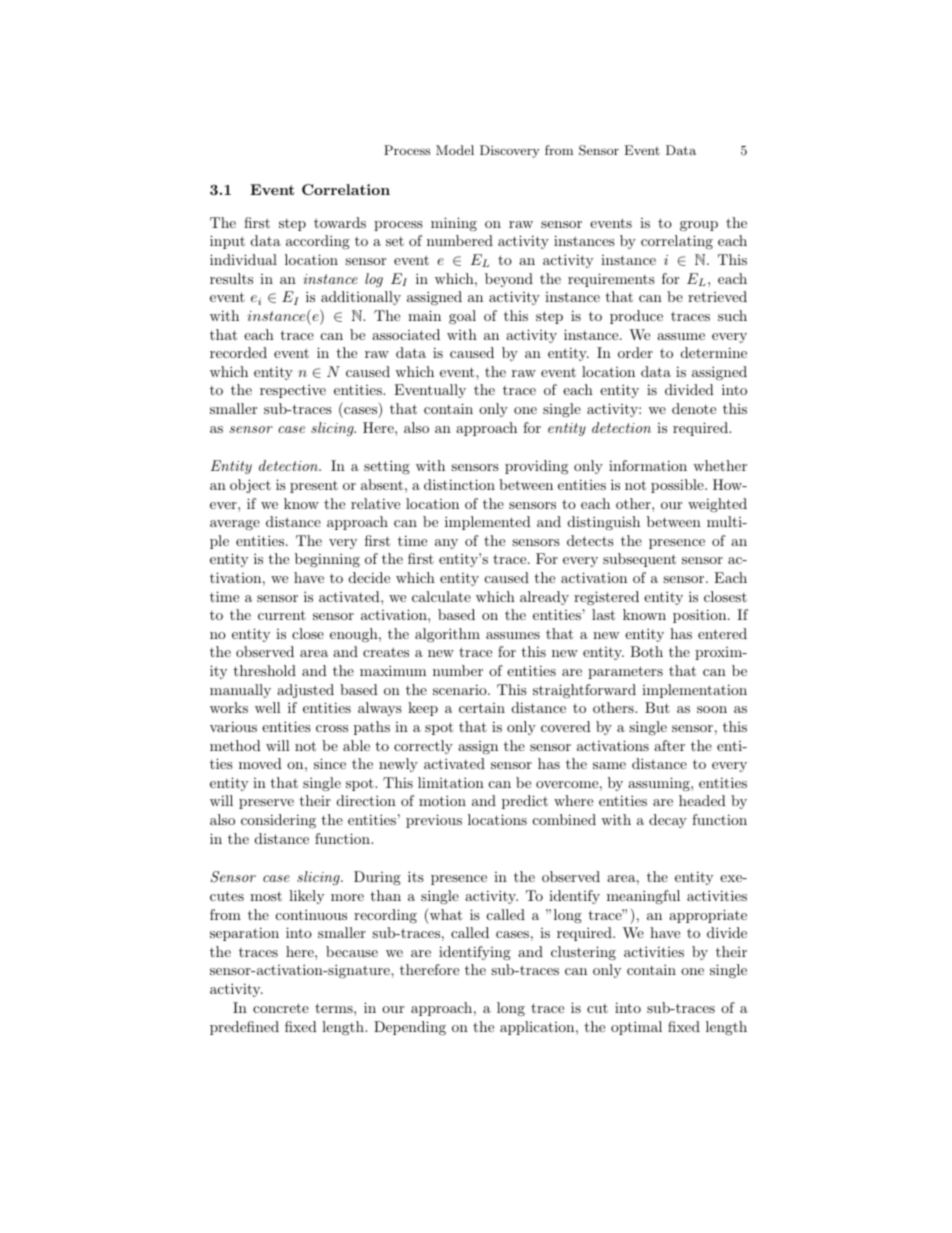 This screenshot has width=952, height=1233. Describe the element at coordinates (346, 189) in the screenshot. I see `Correlation` at that location.
